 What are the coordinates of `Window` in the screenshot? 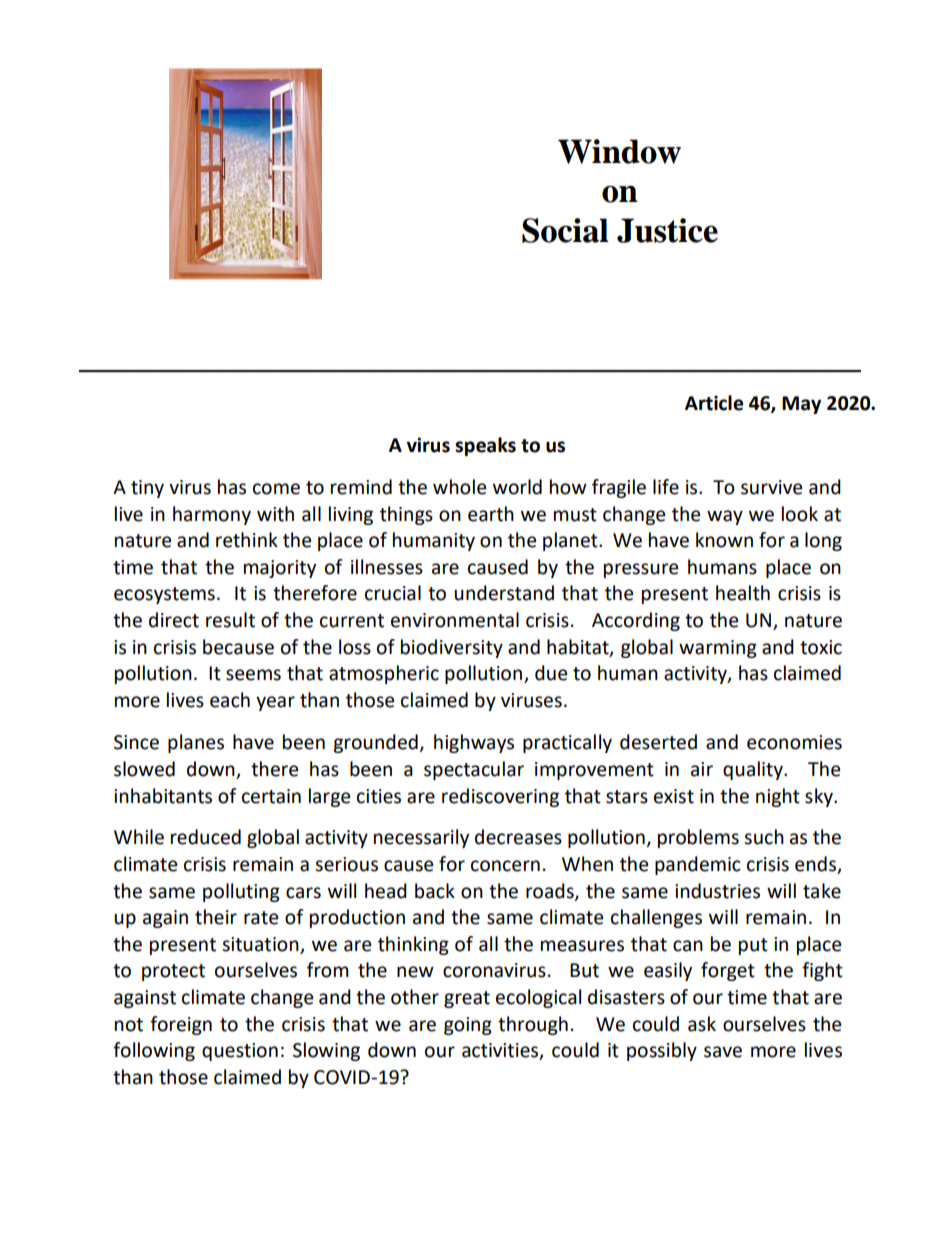 It's located at (619, 151).
